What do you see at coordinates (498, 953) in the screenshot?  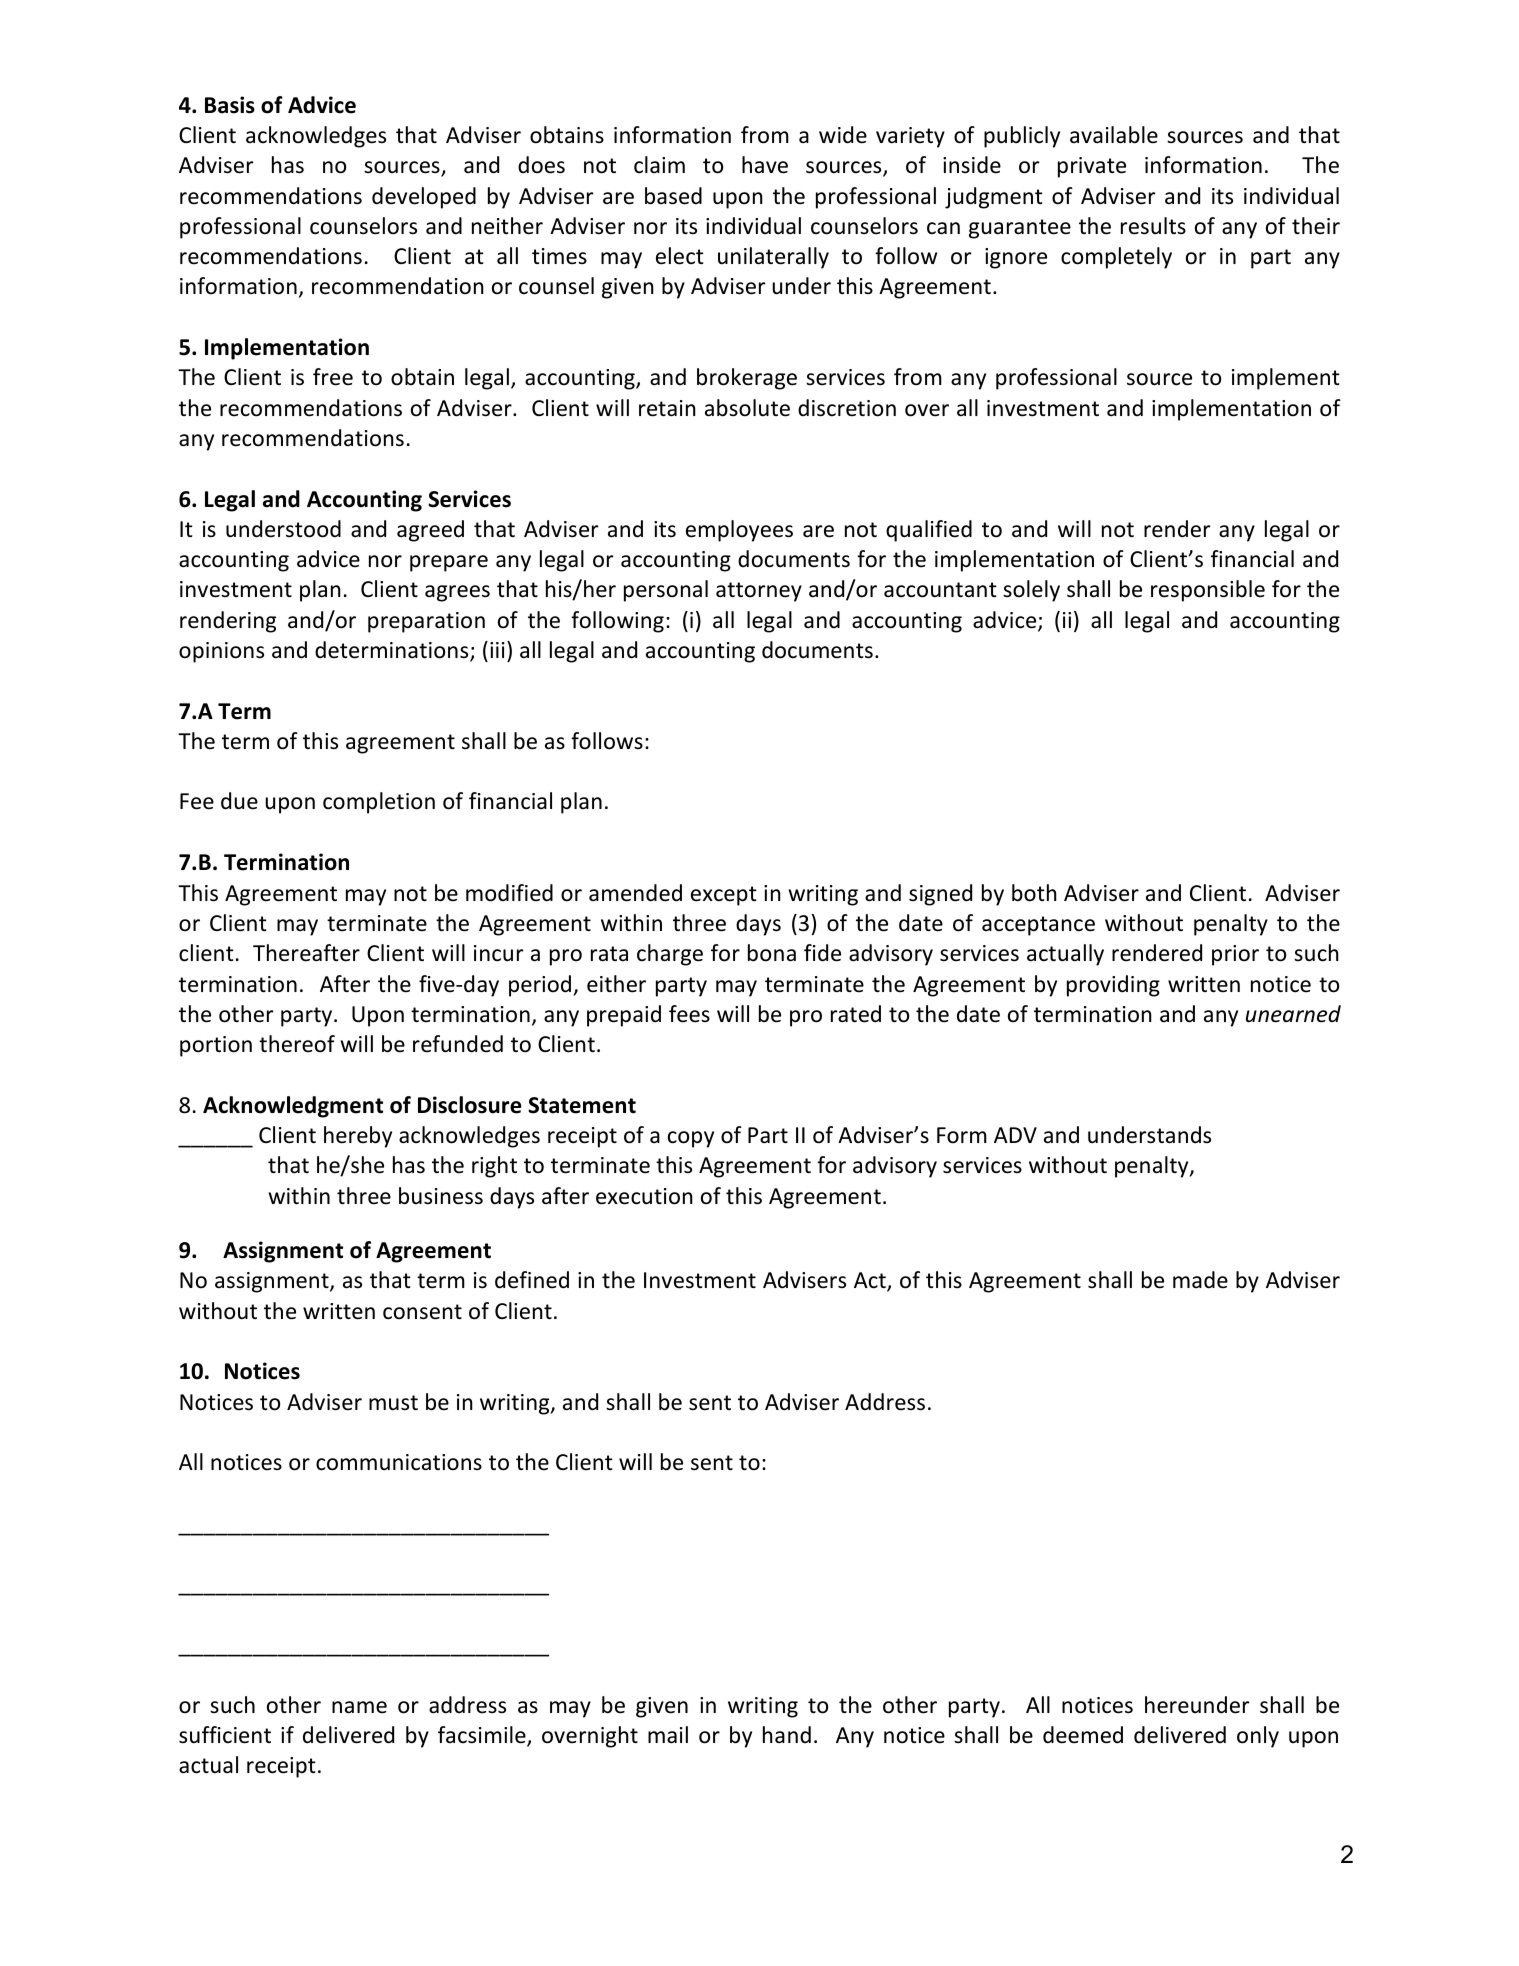 I see `incur` at bounding box center [498, 953].
